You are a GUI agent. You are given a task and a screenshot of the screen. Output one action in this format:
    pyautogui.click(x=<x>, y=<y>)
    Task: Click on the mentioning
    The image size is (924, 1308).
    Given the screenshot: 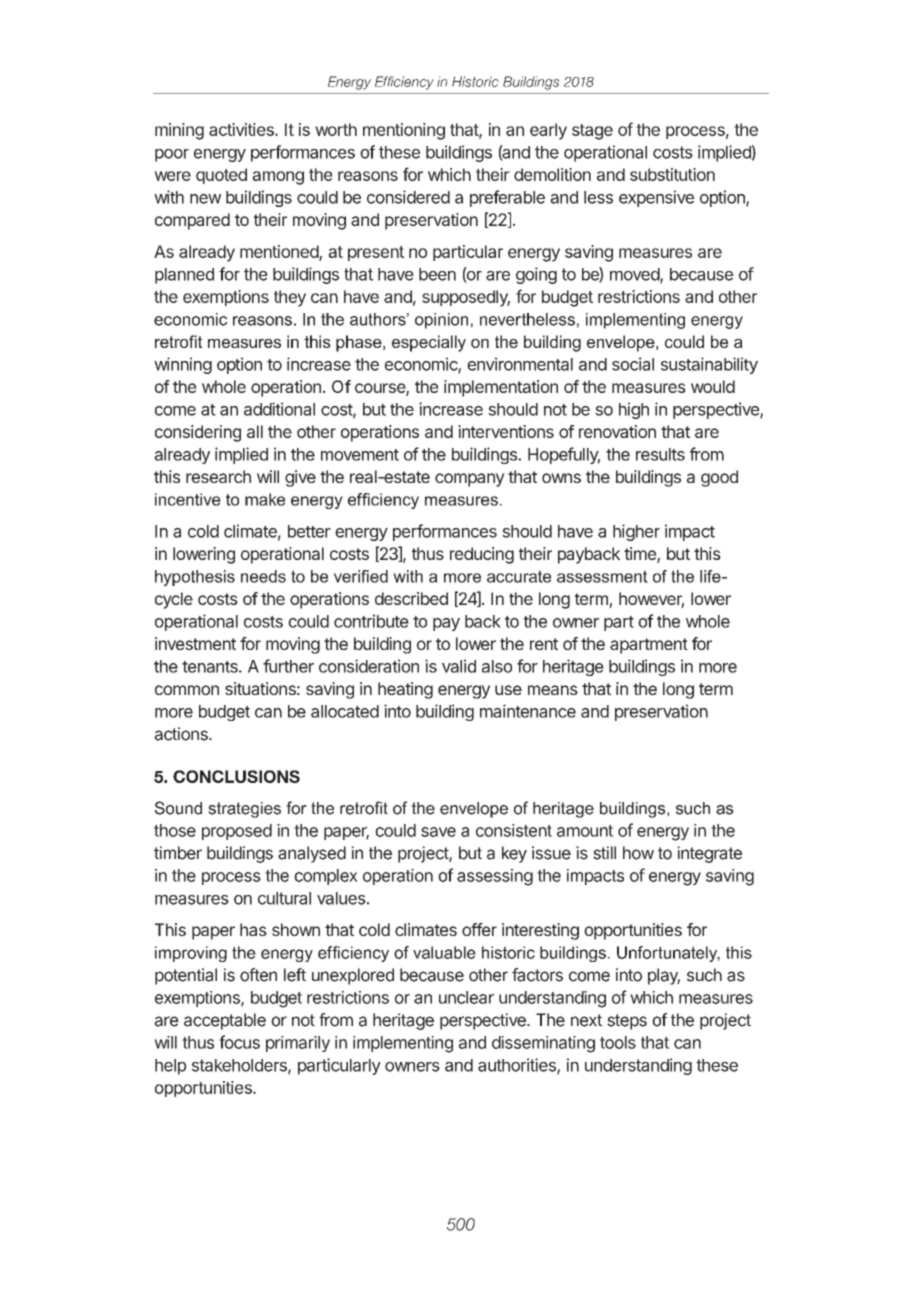 What is the action you would take?
    pyautogui.click(x=404, y=131)
